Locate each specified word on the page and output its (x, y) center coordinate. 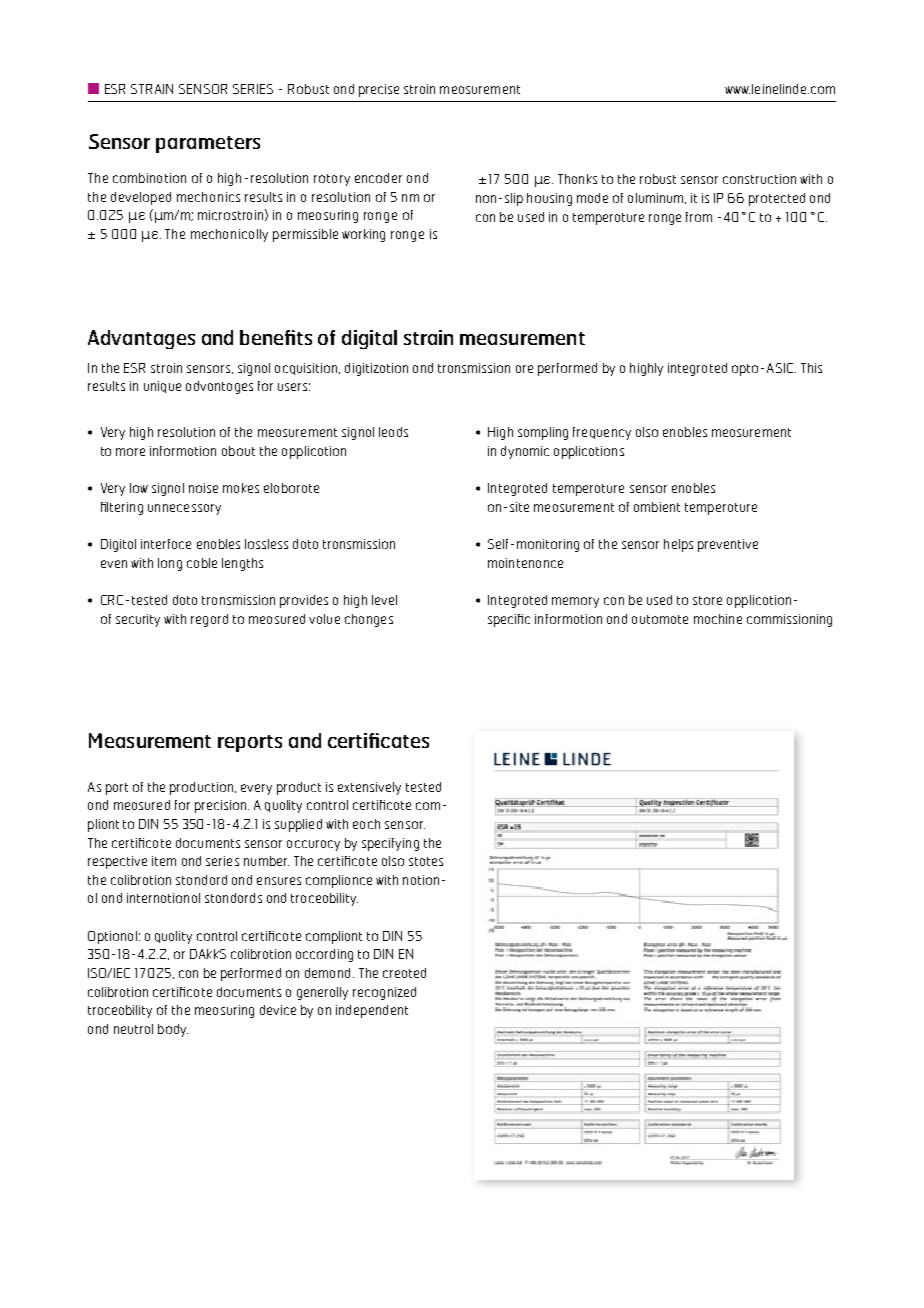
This (811, 368)
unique (162, 387)
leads (393, 432)
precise (379, 90)
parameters (208, 144)
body (173, 1030)
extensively (369, 788)
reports (250, 743)
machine (718, 619)
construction (759, 179)
